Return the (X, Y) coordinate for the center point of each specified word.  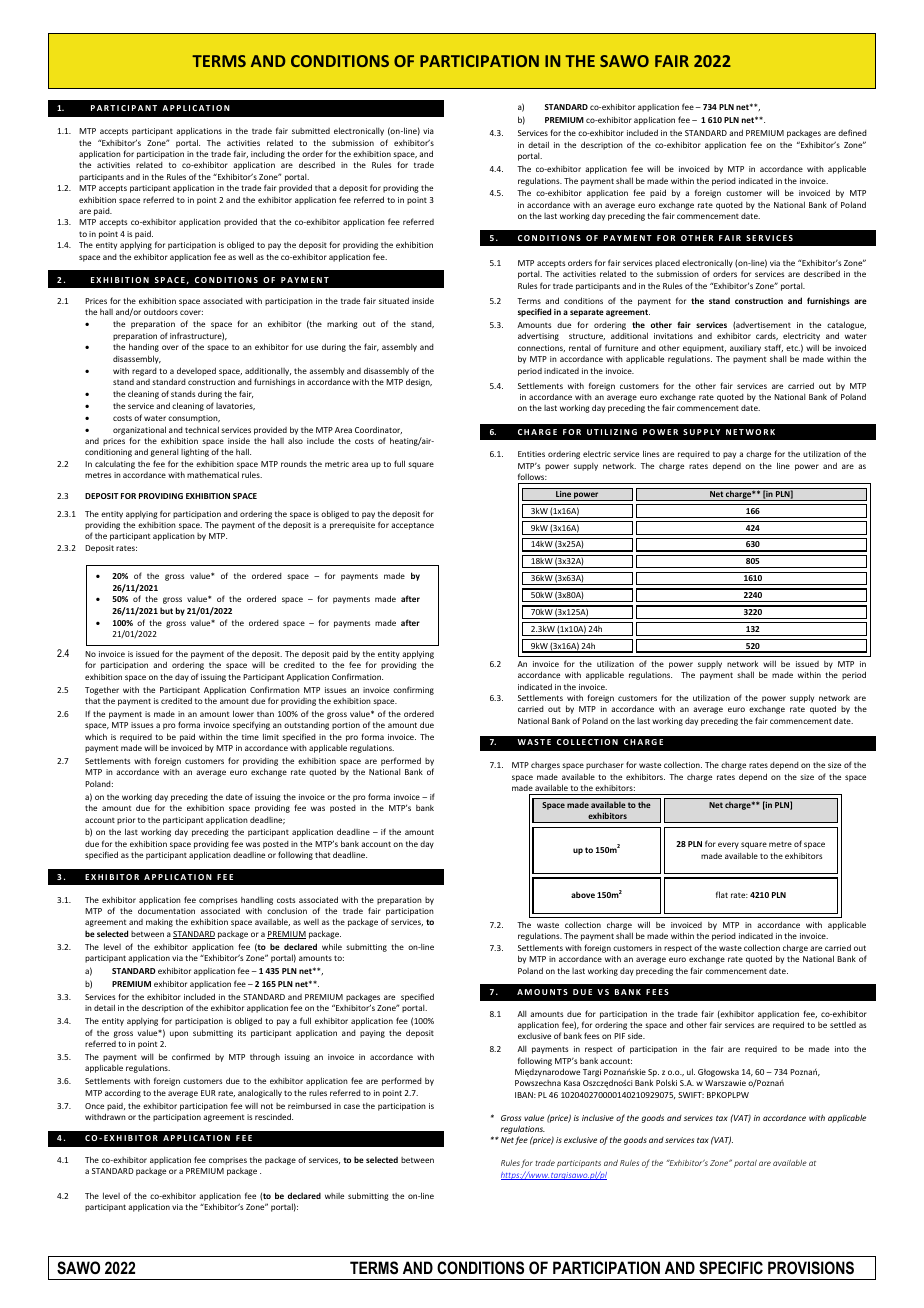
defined (852, 132)
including (268, 154)
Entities (531, 454)
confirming (413, 690)
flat (722, 894)
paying (372, 1034)
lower (243, 713)
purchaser (605, 766)
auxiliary (745, 349)
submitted (311, 131)
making (159, 922)
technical (202, 429)
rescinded (274, 1116)
